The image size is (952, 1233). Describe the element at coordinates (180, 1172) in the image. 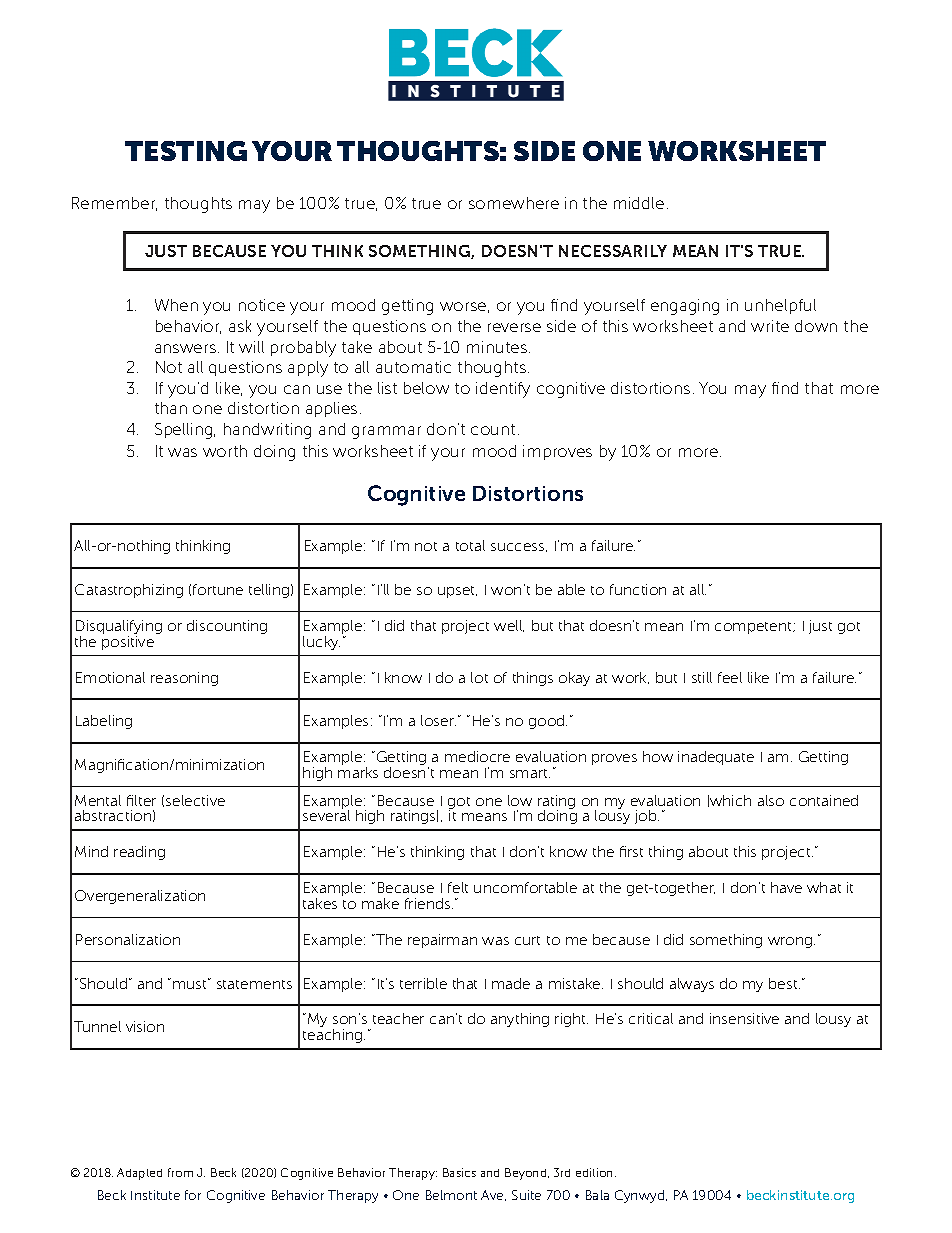

I see `from` at that location.
